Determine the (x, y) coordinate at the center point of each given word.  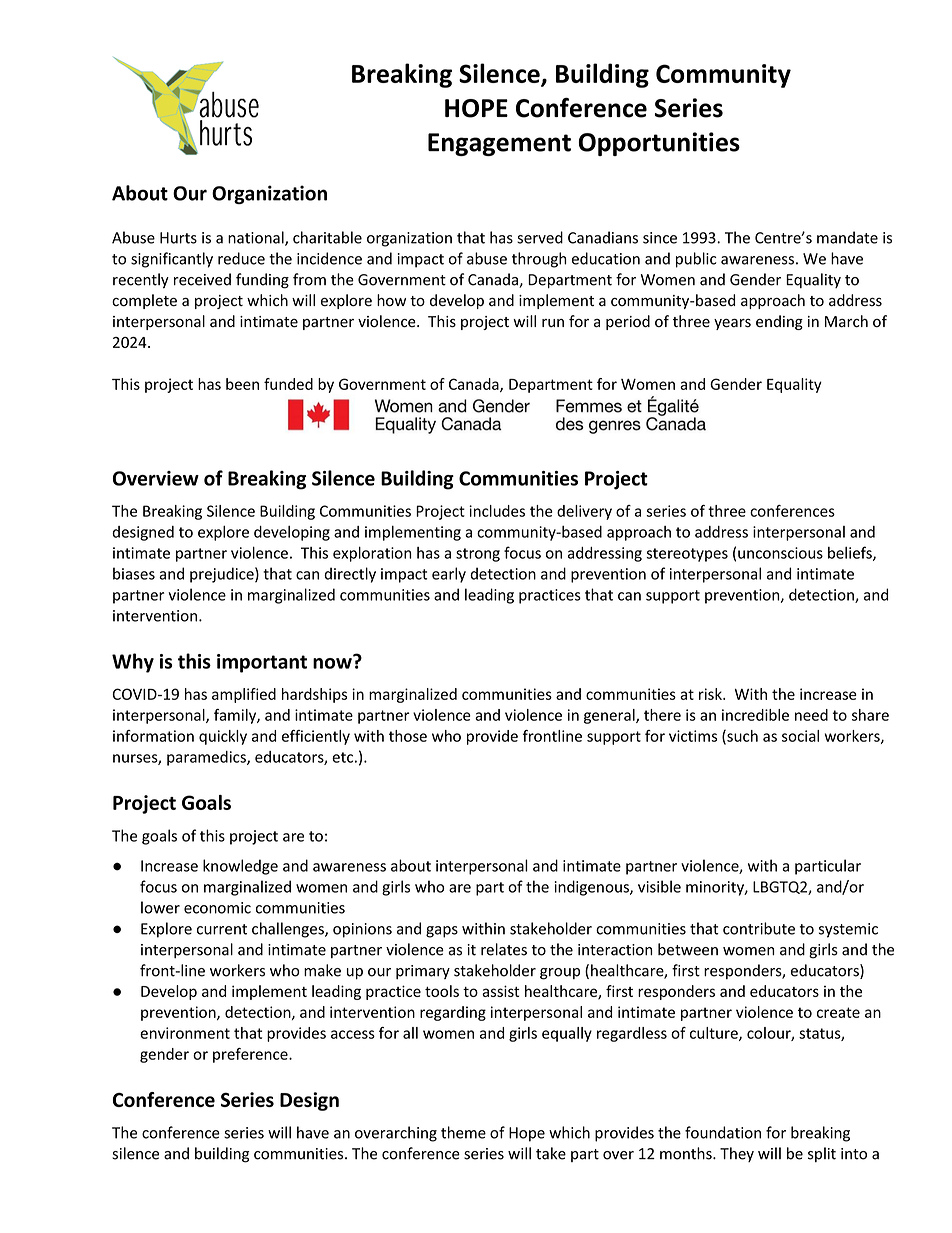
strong (478, 555)
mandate (847, 237)
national (257, 238)
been (242, 384)
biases (134, 573)
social (800, 736)
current (222, 929)
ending (779, 322)
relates (504, 949)
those (408, 736)
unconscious (780, 553)
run (553, 323)
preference (251, 1055)
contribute (759, 928)
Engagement (499, 144)
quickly (223, 737)
